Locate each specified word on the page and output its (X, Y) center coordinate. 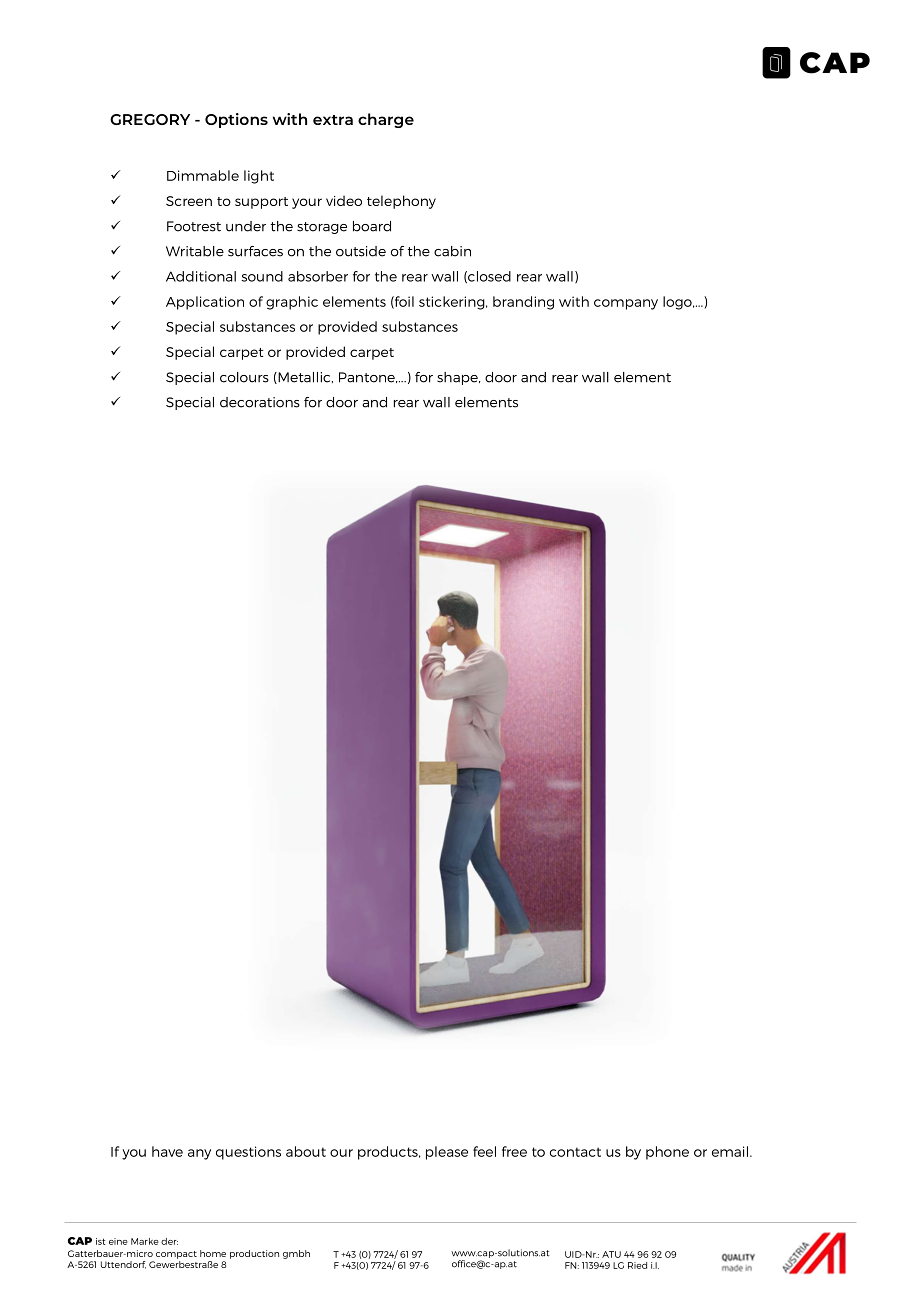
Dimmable (203, 175)
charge (386, 120)
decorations (260, 402)
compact (176, 1255)
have (167, 1151)
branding (523, 303)
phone (667, 1153)
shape (458, 378)
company (626, 304)
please (447, 1153)
